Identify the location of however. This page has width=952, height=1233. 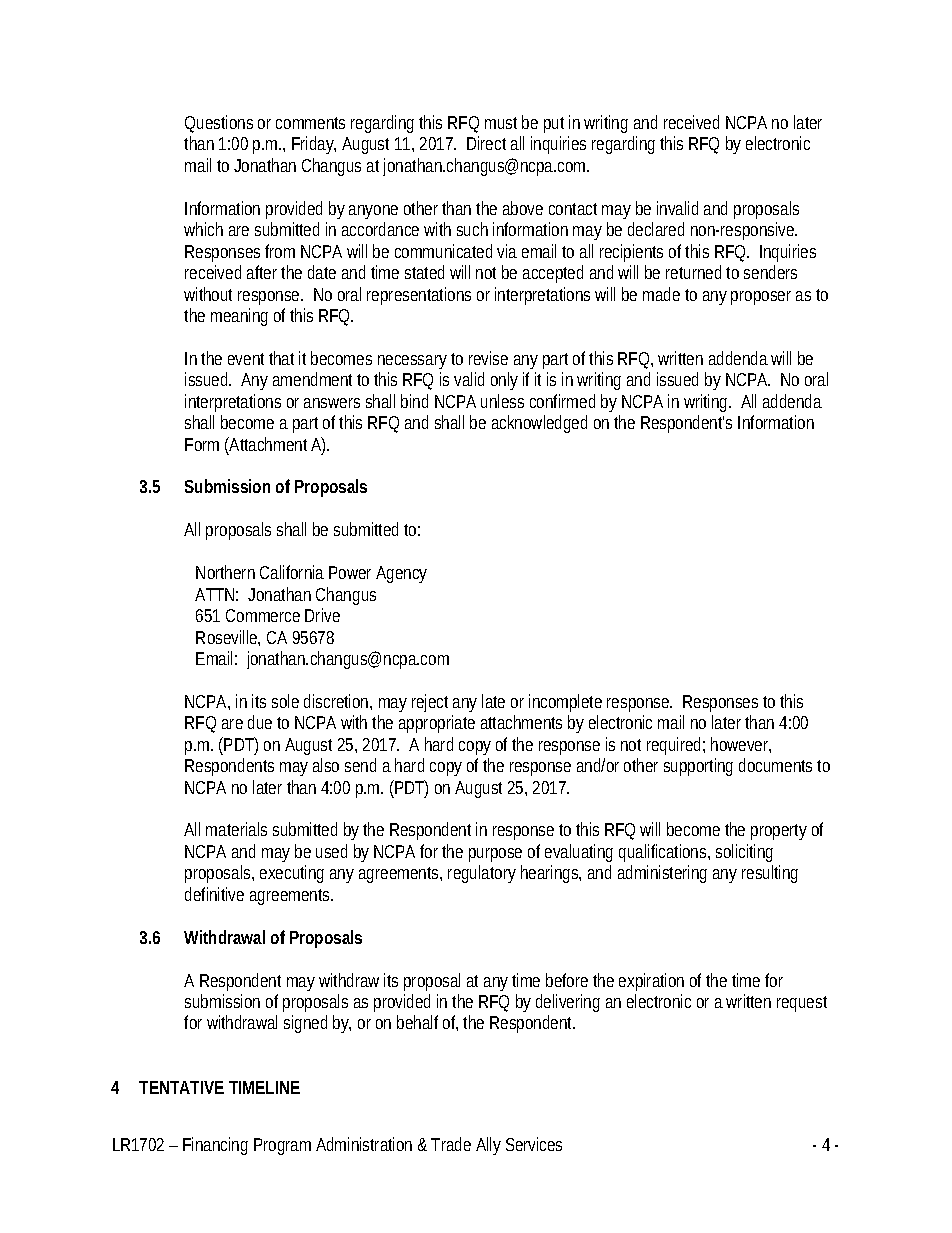
(741, 745).
